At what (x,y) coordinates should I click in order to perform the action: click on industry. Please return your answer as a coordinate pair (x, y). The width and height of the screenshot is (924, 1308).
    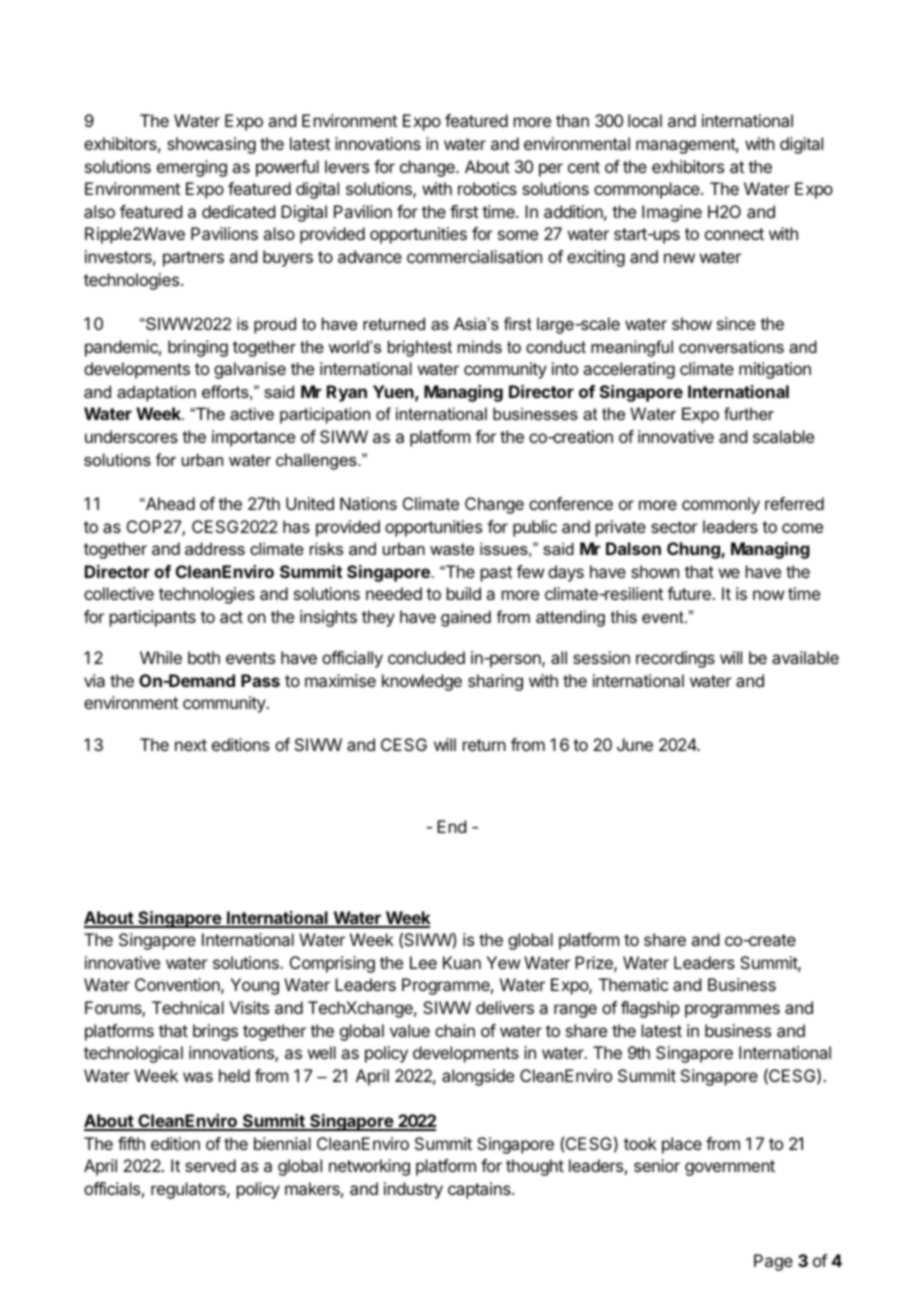
    Looking at the image, I should click on (413, 1190).
